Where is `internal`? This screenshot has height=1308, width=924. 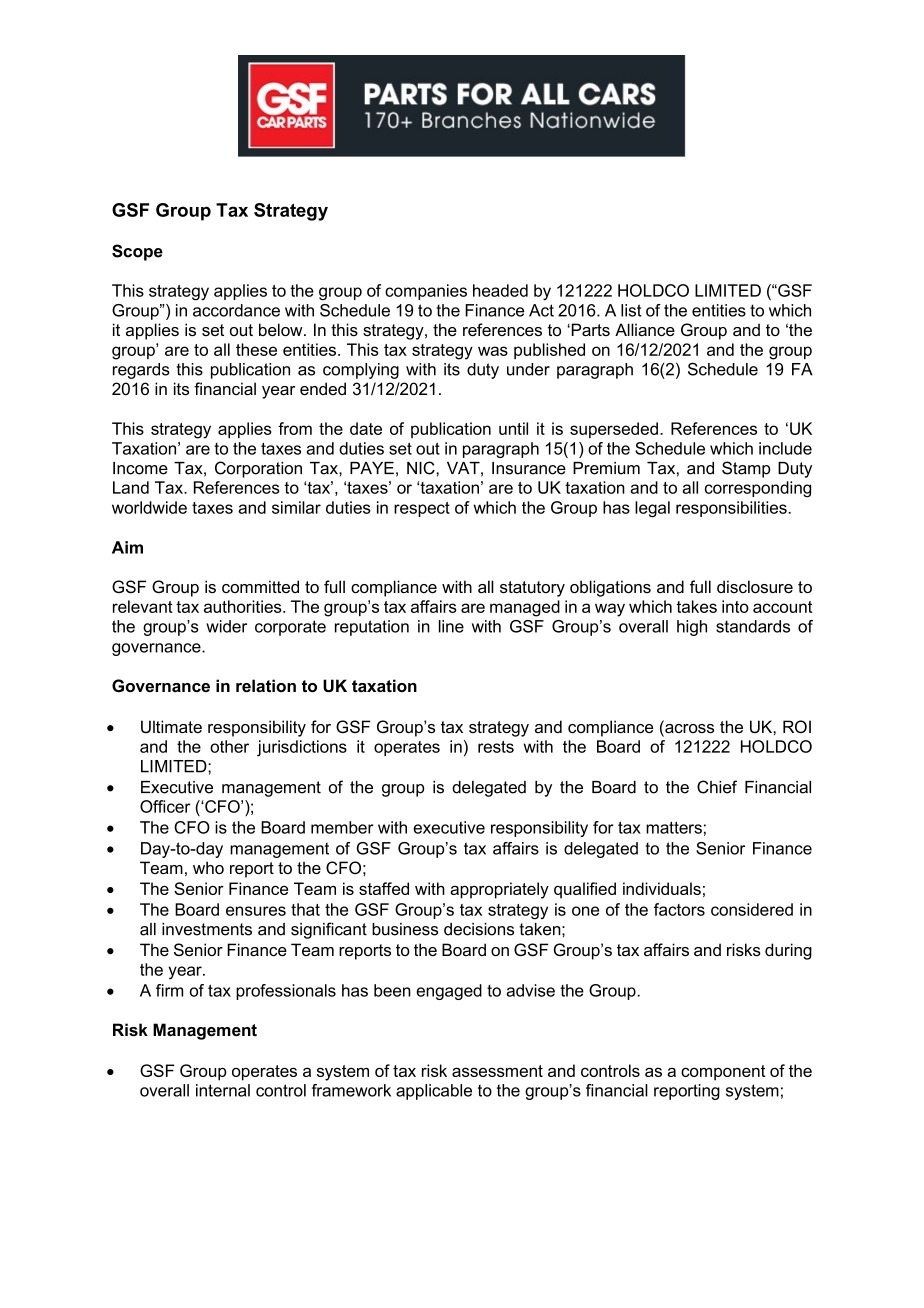 internal is located at coordinates (223, 1090).
